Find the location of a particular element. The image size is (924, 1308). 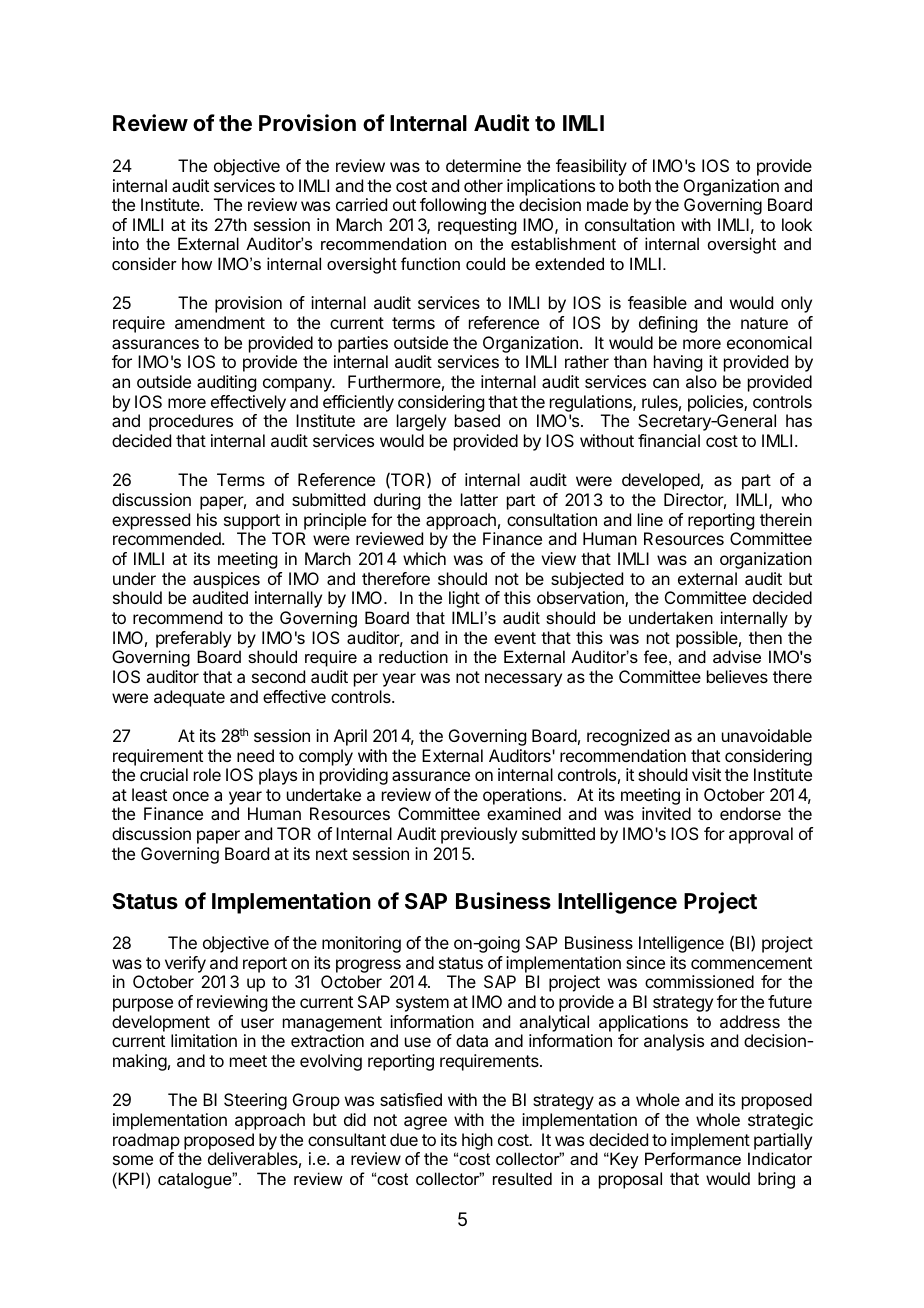

high is located at coordinates (477, 1141).
